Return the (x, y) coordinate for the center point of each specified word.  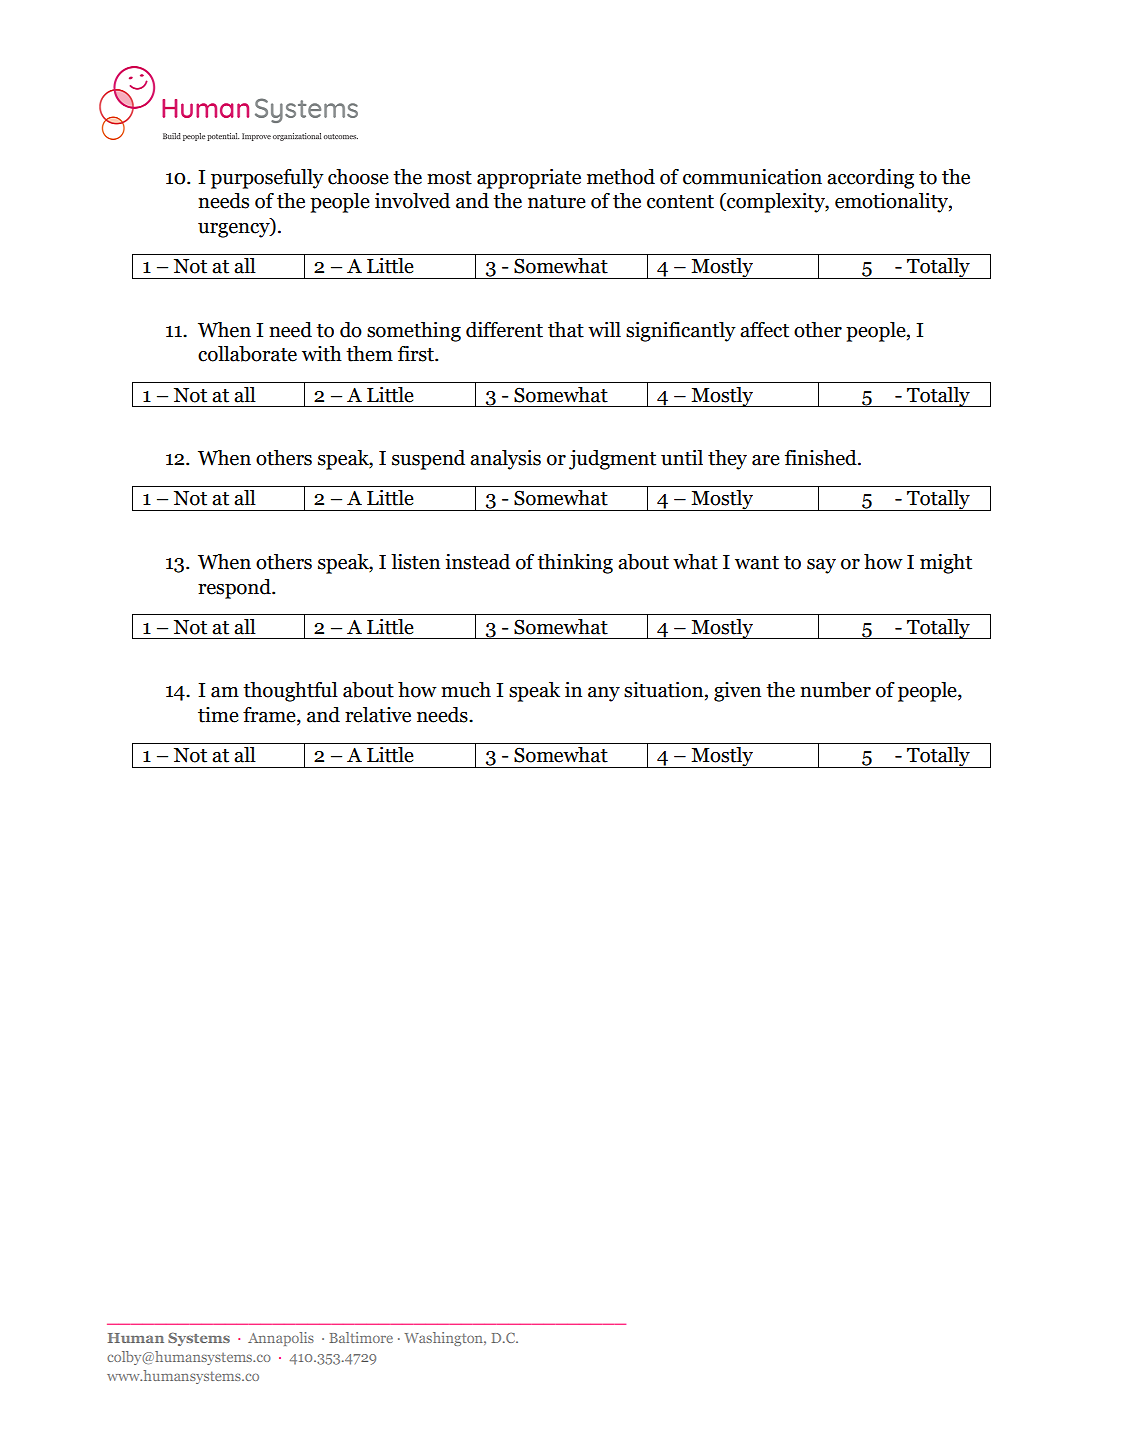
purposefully (267, 179)
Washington (445, 1339)
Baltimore (361, 1337)
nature (557, 202)
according (870, 179)
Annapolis (281, 1339)
